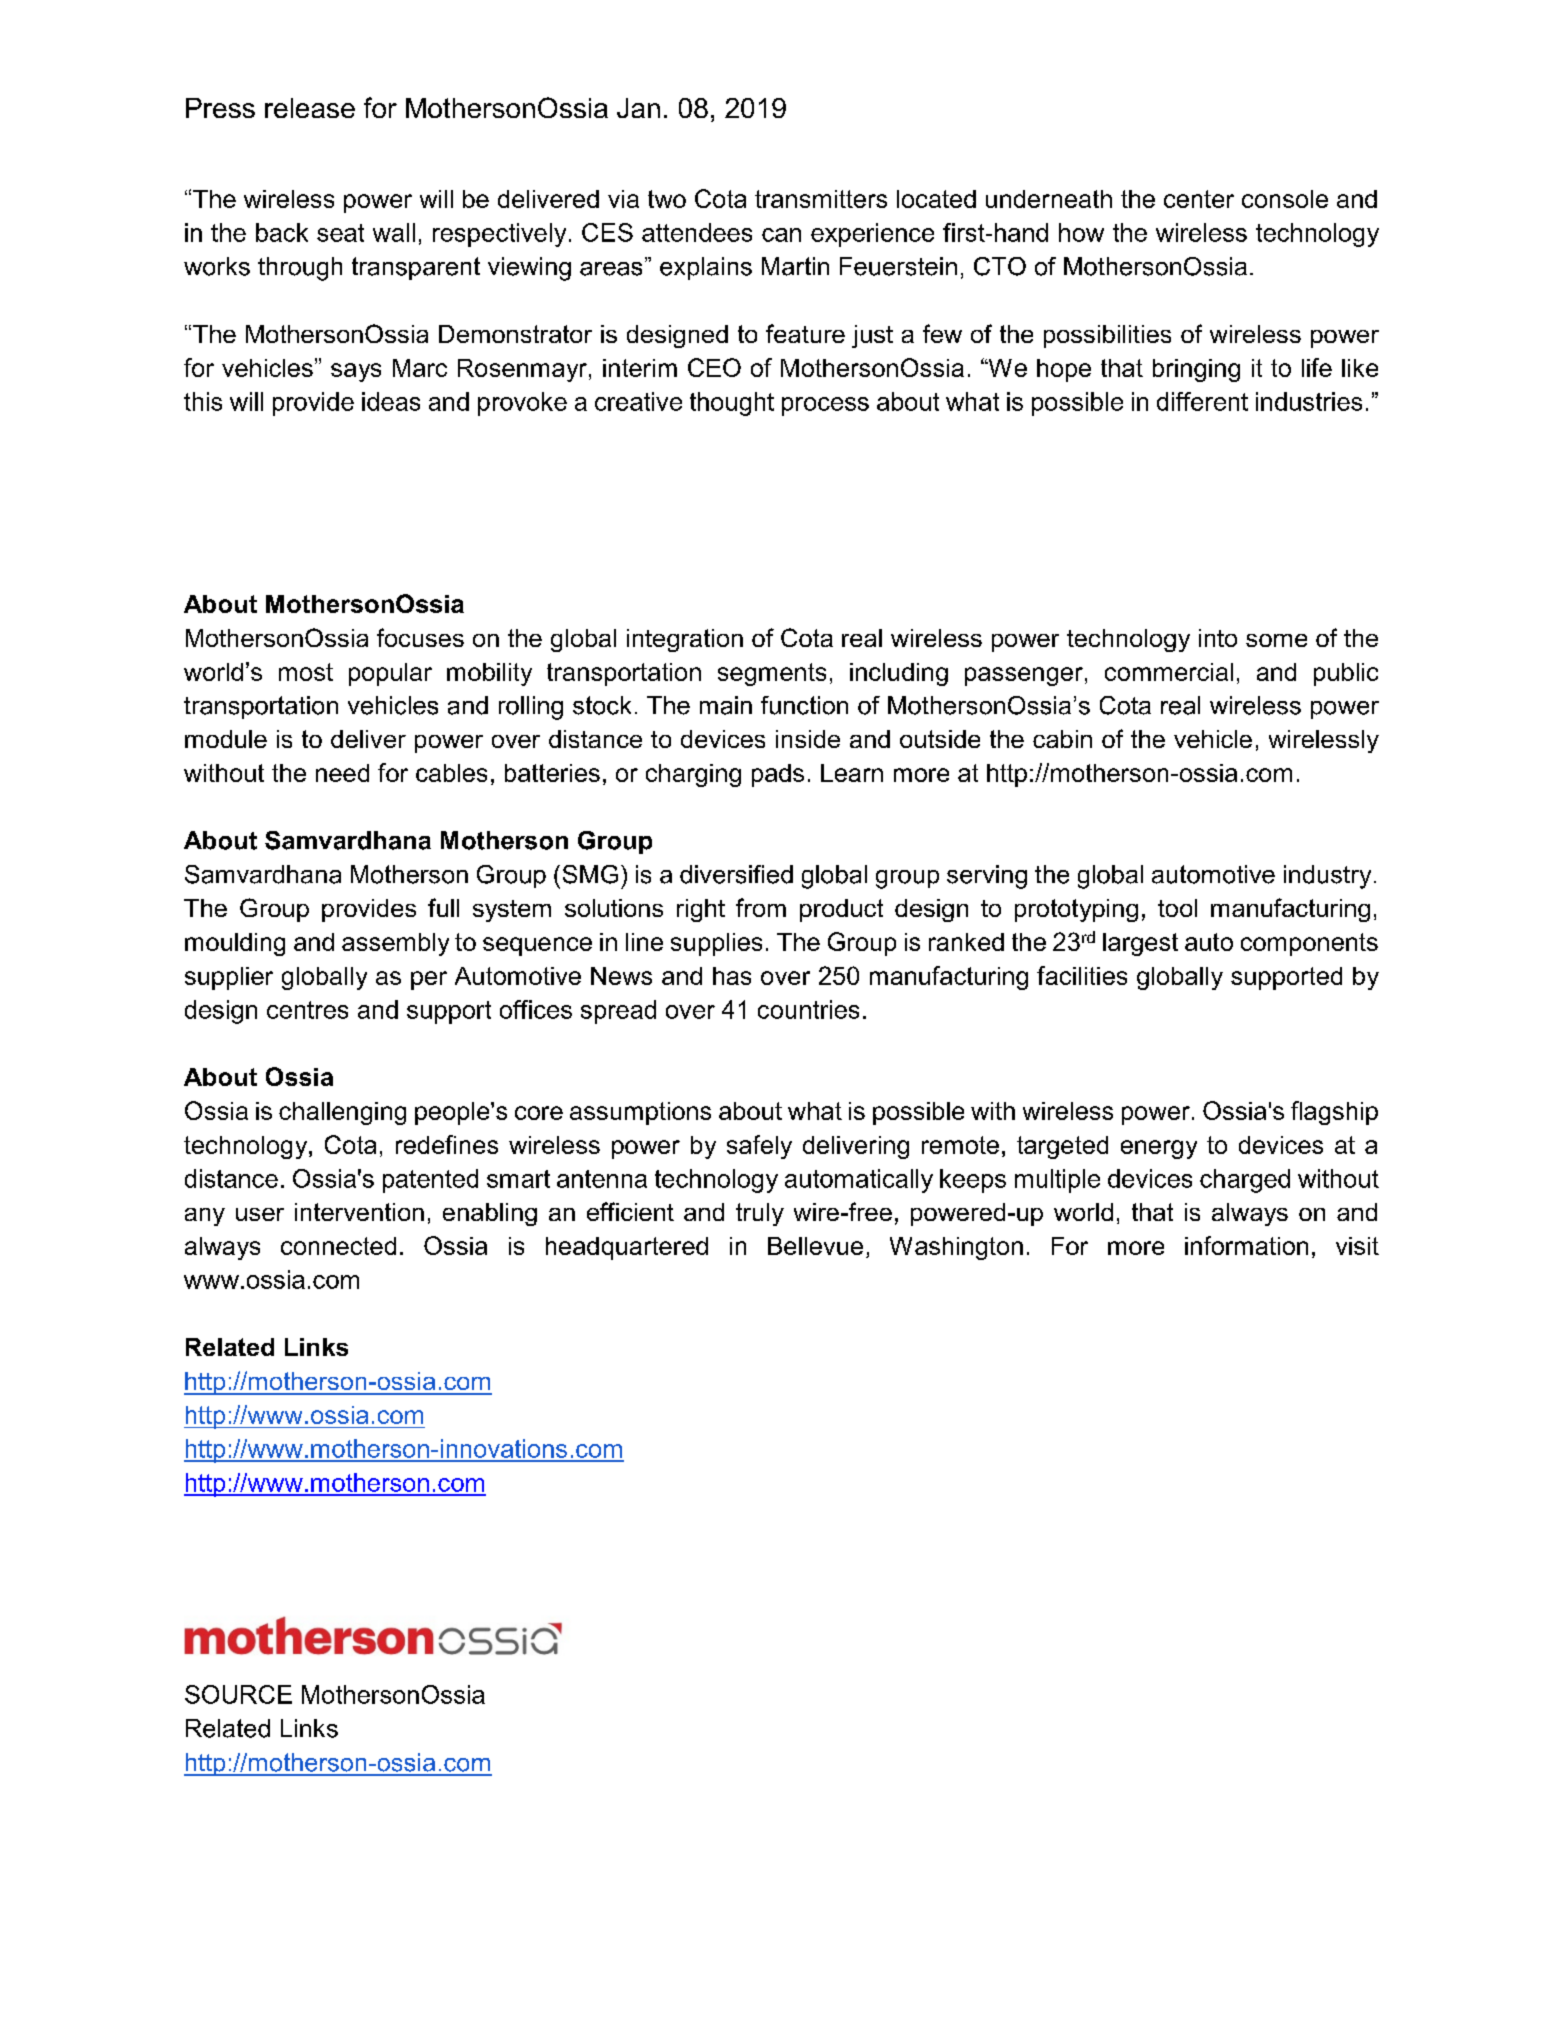 Image resolution: width=1563 pixels, height=2023 pixels. Describe the element at coordinates (420, 637) in the page. I see `focuses` at that location.
